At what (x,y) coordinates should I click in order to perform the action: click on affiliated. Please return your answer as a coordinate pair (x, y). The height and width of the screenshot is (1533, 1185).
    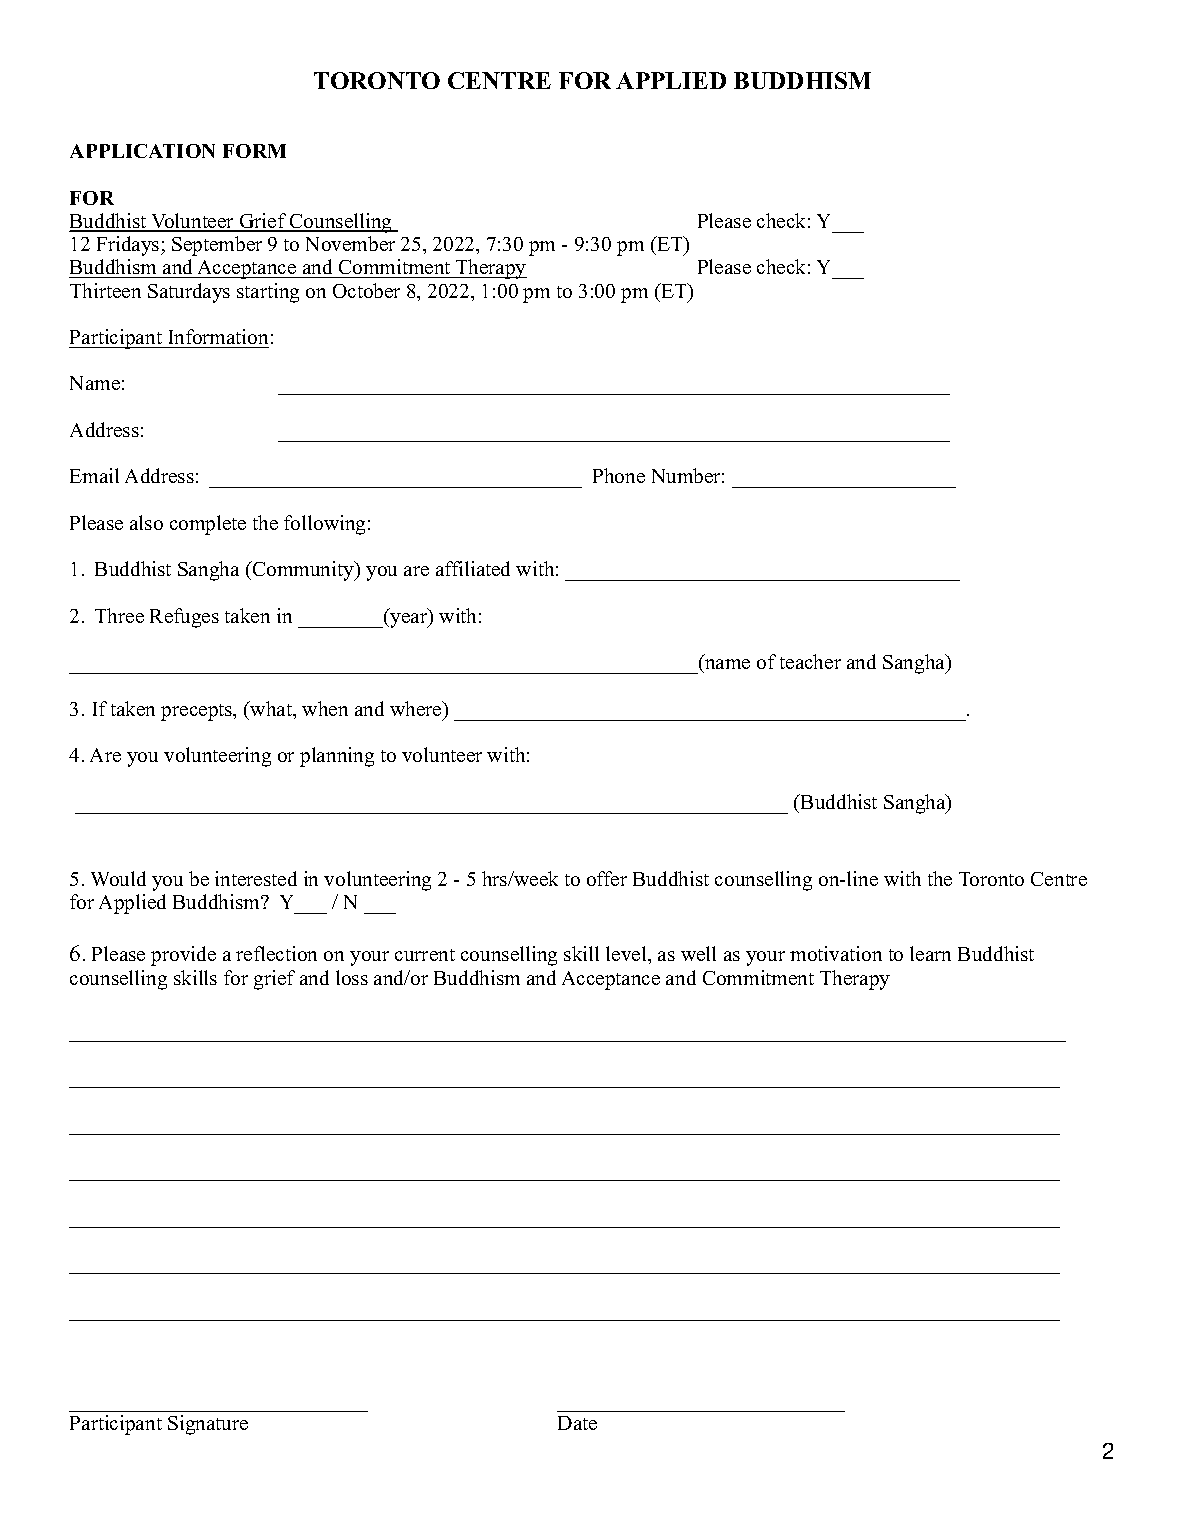
    Looking at the image, I should click on (473, 568).
